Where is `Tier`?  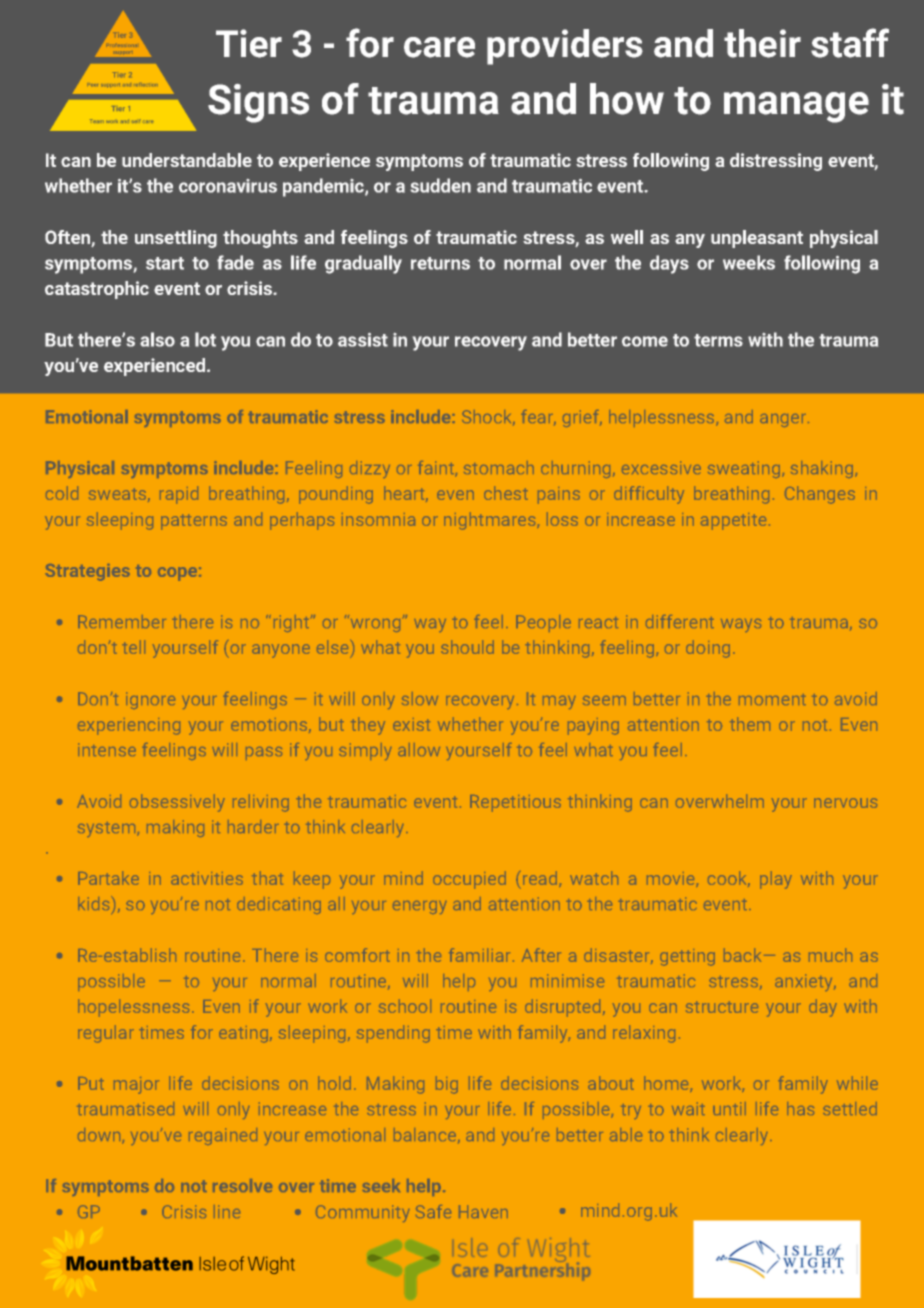
Tier is located at coordinates (249, 43).
